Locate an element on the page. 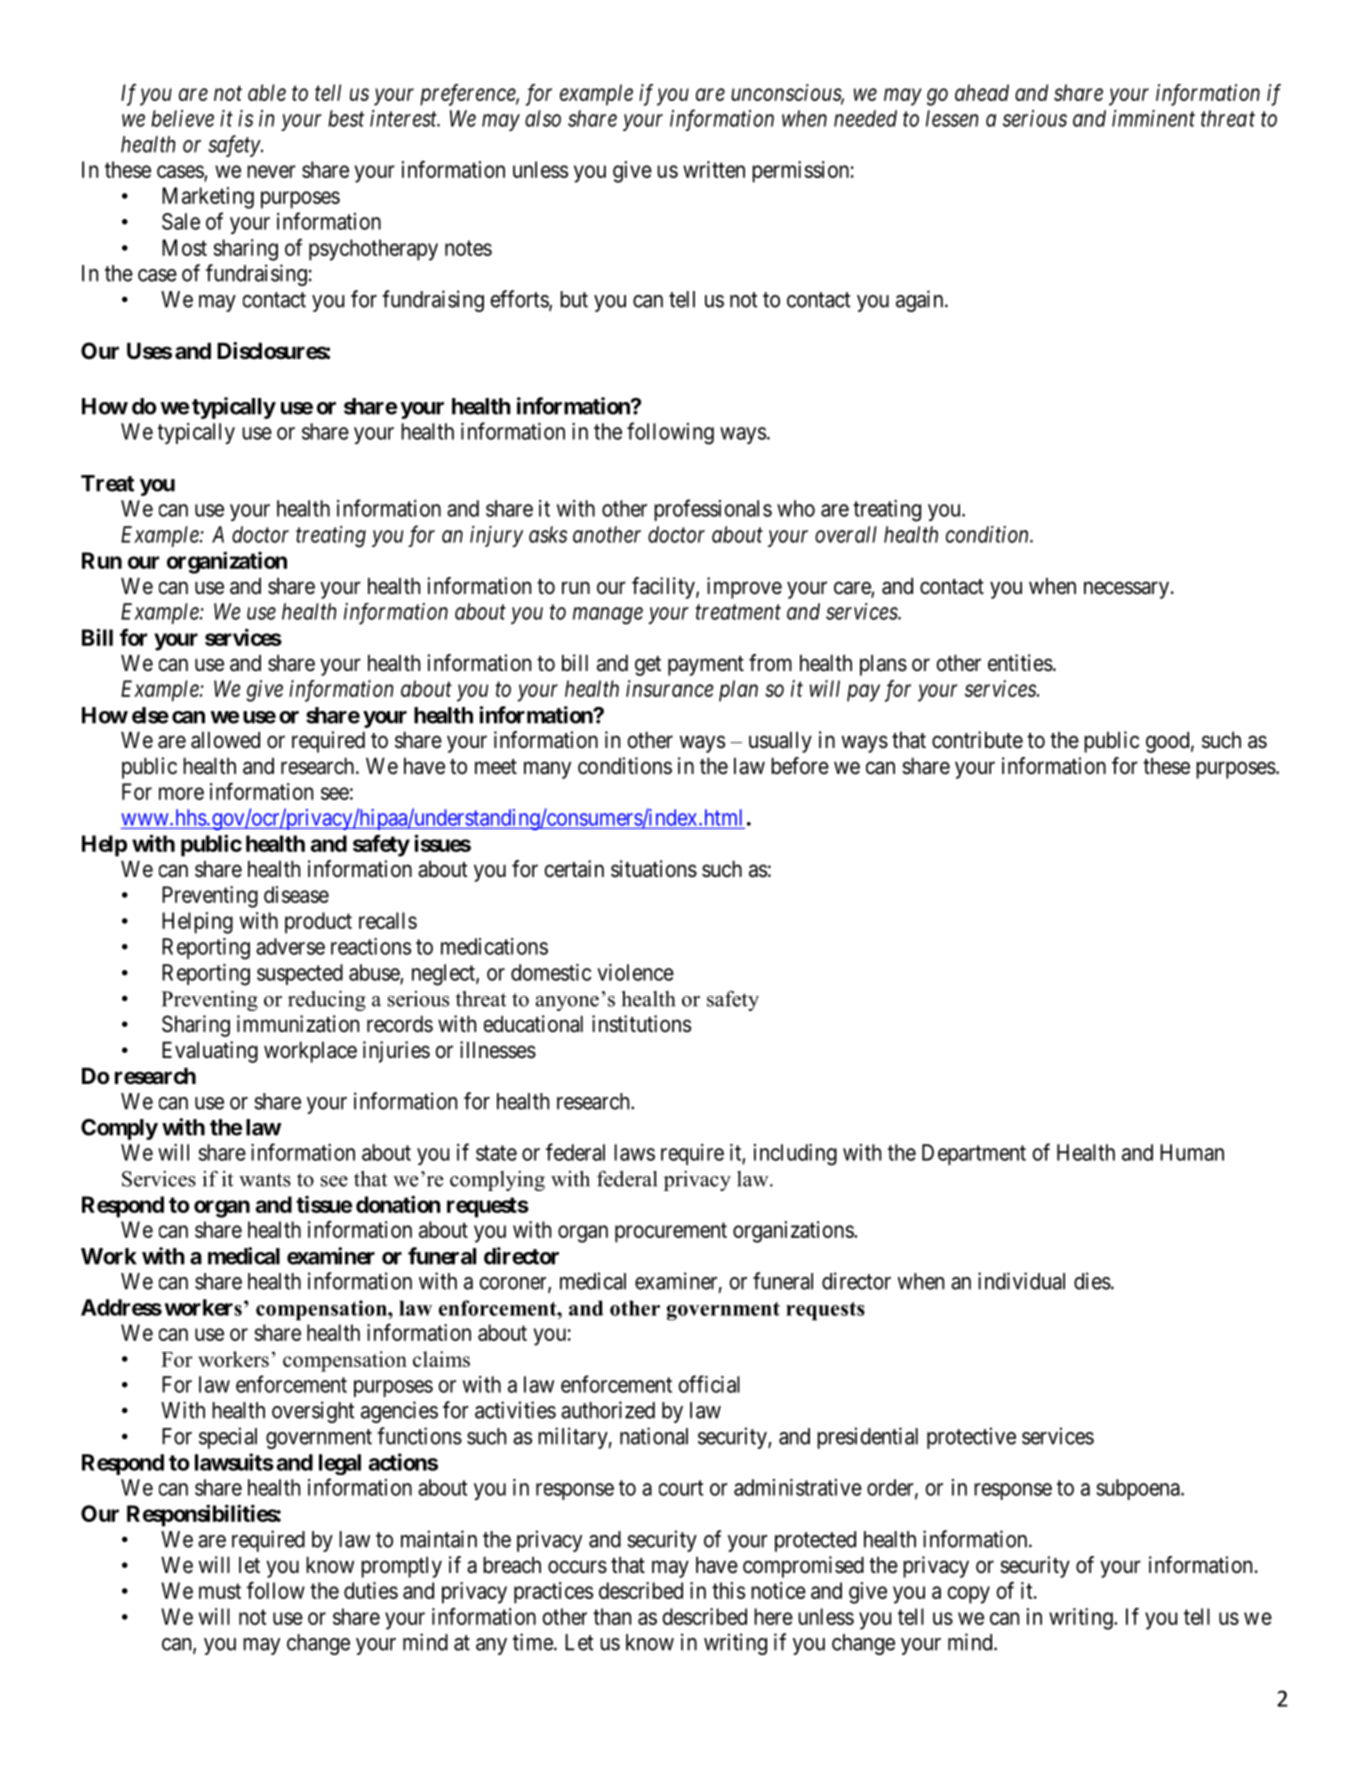 The height and width of the document is (1772, 1369). this is located at coordinates (728, 1590).
